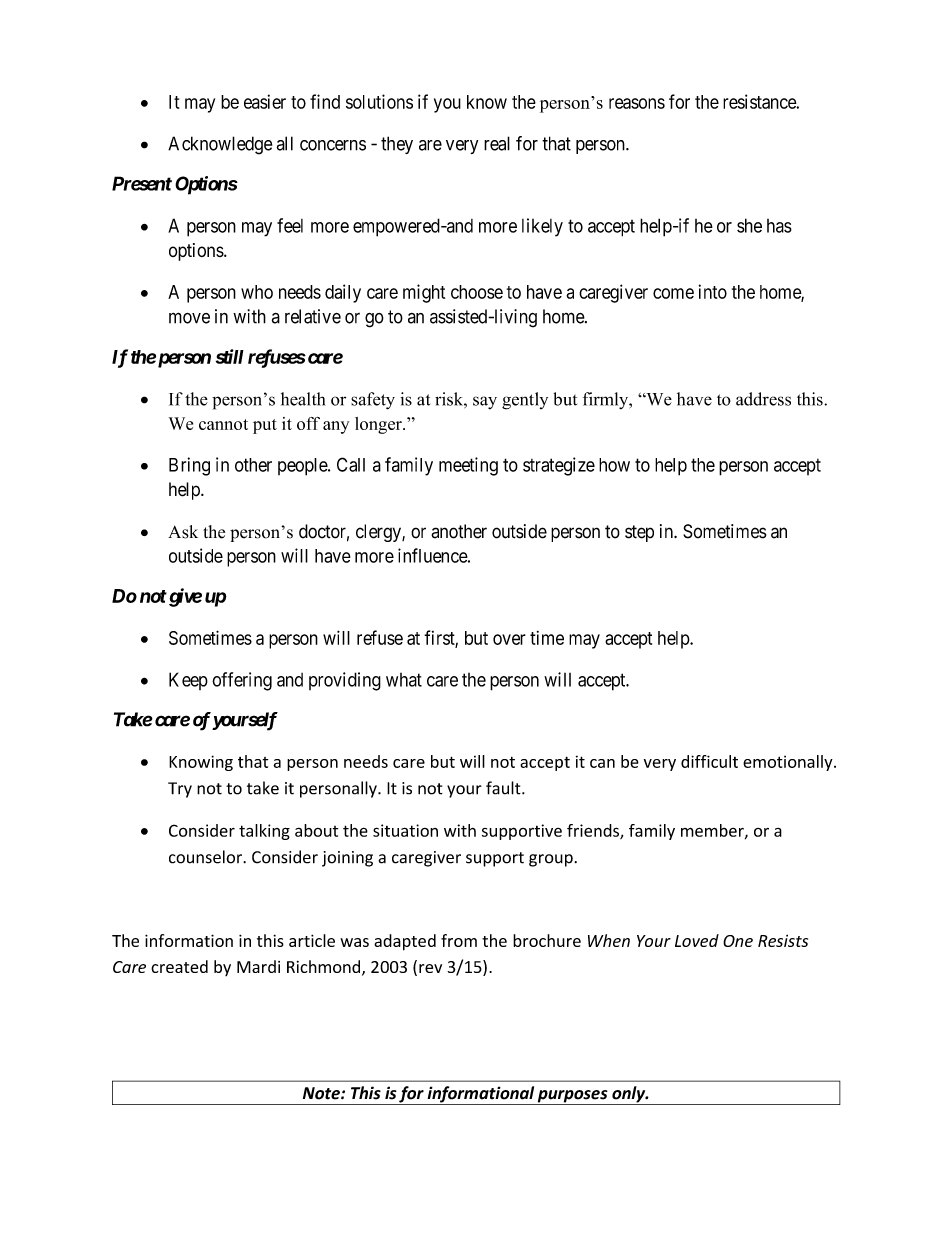 This screenshot has height=1233, width=952. I want to click on Ask, so click(183, 532).
